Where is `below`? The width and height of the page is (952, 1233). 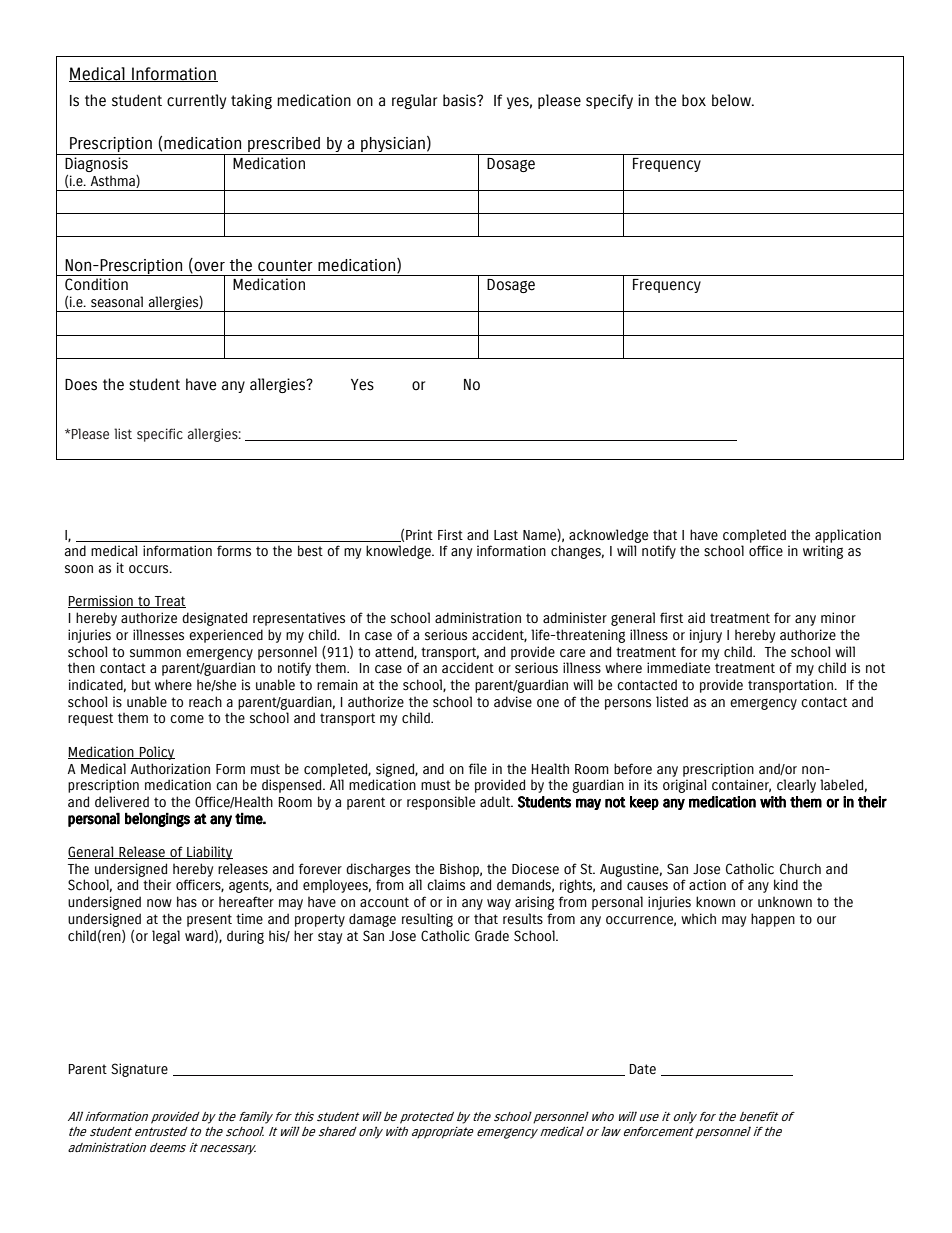 below is located at coordinates (732, 100).
